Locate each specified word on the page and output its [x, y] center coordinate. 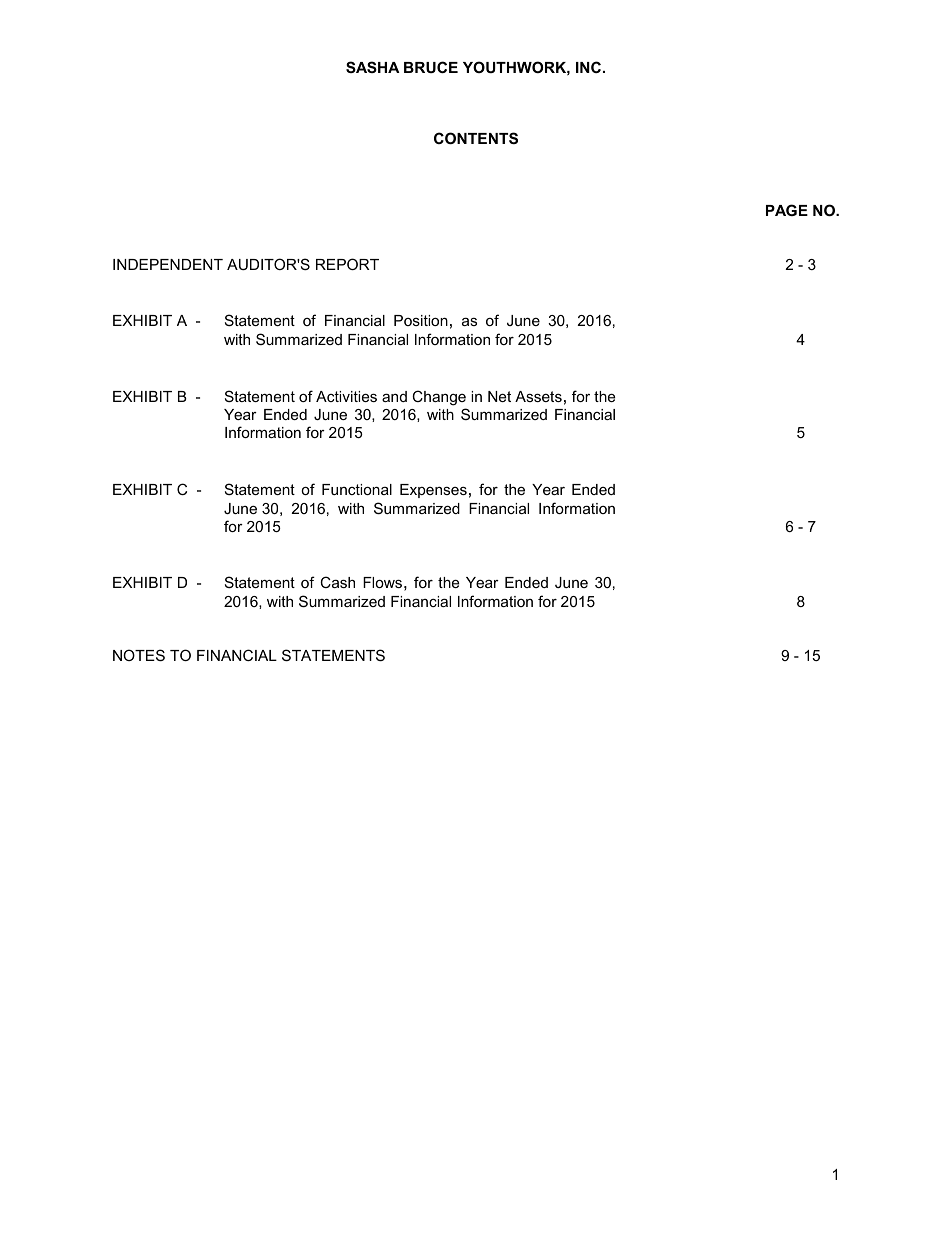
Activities [346, 396]
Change [439, 398]
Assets [538, 396]
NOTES [139, 655]
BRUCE [431, 67]
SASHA [372, 67]
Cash [337, 582]
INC [588, 67]
